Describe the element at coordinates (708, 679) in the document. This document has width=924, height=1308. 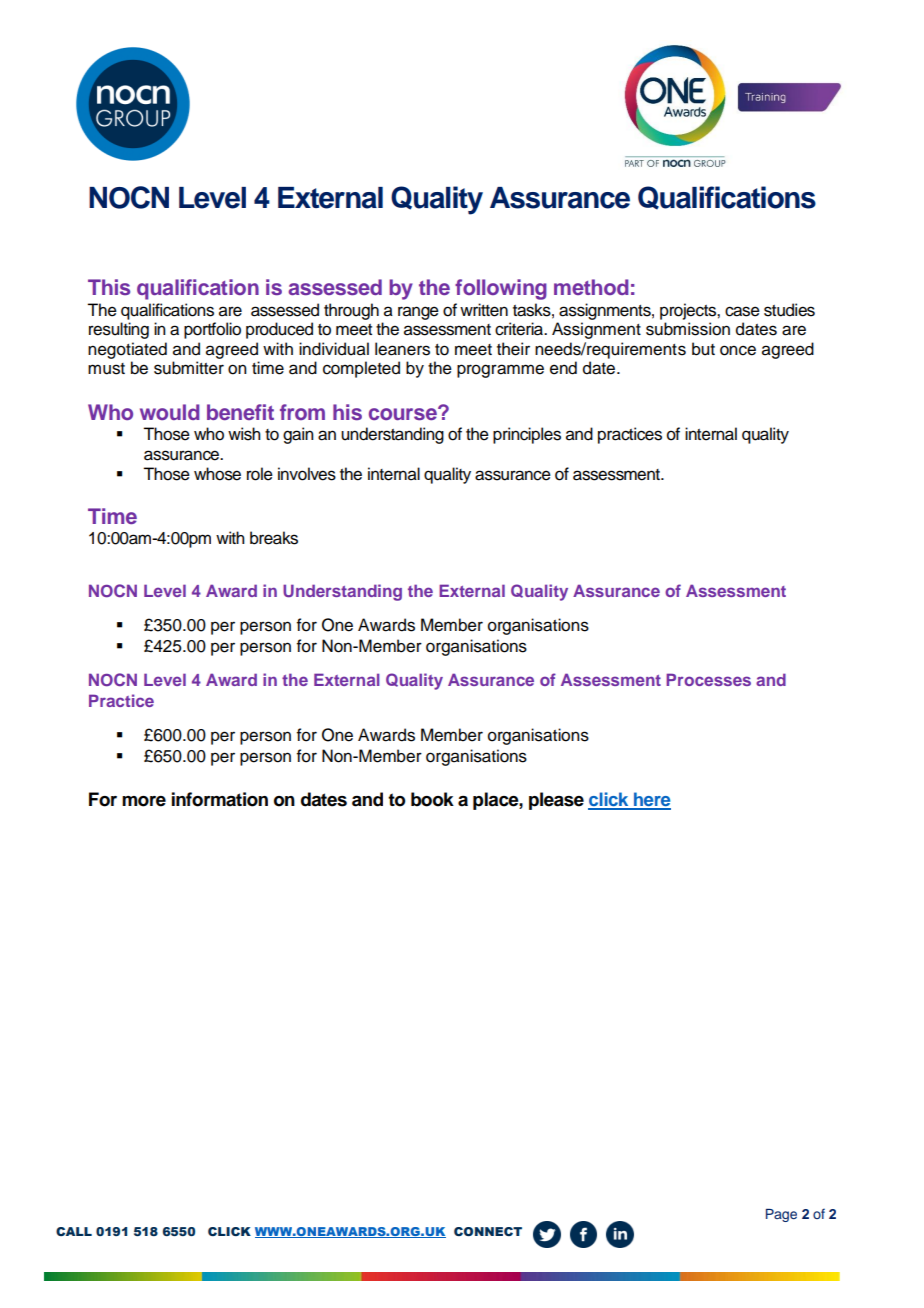
I see `Processes` at that location.
